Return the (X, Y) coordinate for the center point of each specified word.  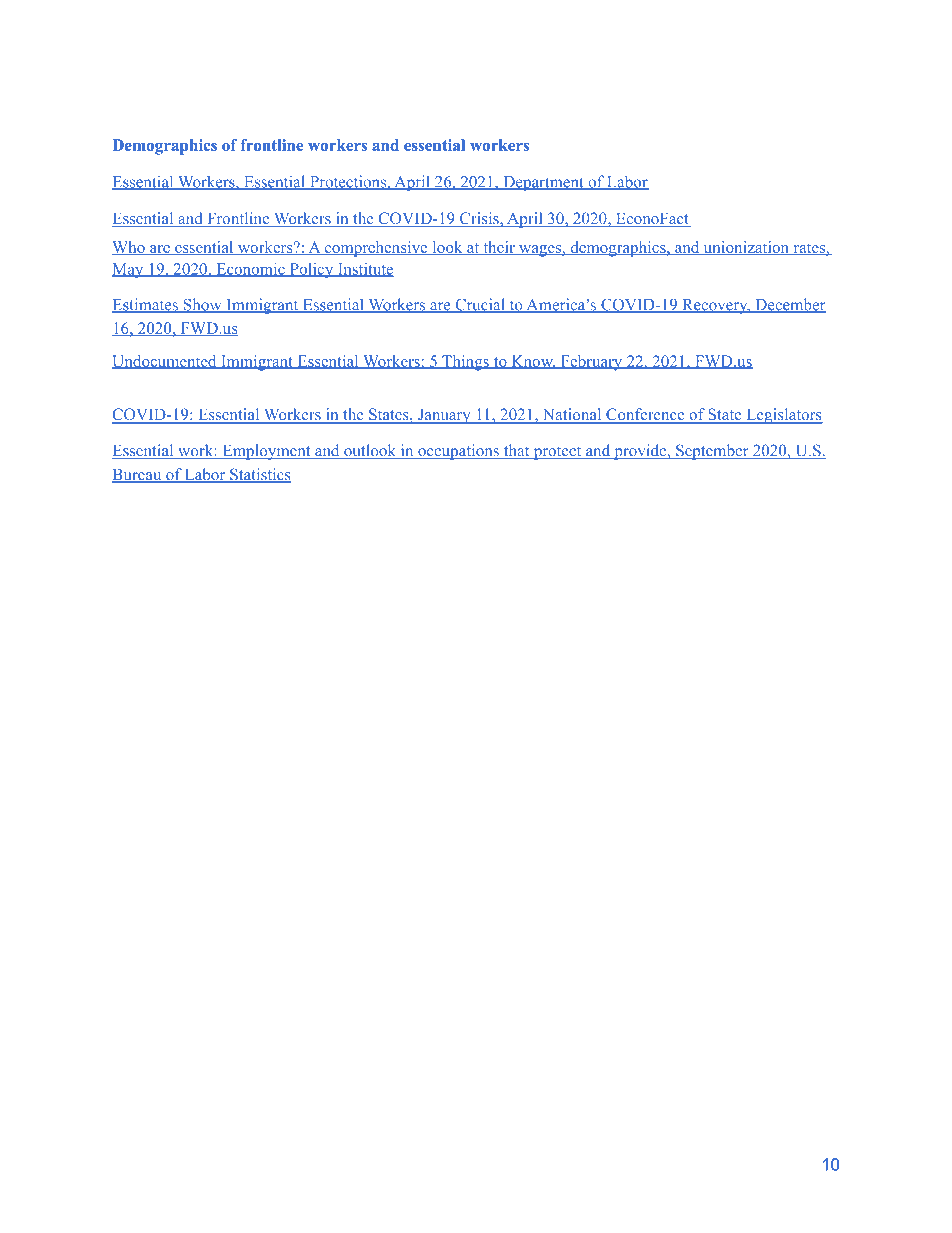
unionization (746, 248)
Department (543, 183)
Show (202, 305)
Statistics (259, 475)
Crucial (480, 305)
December (789, 305)
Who (129, 248)
